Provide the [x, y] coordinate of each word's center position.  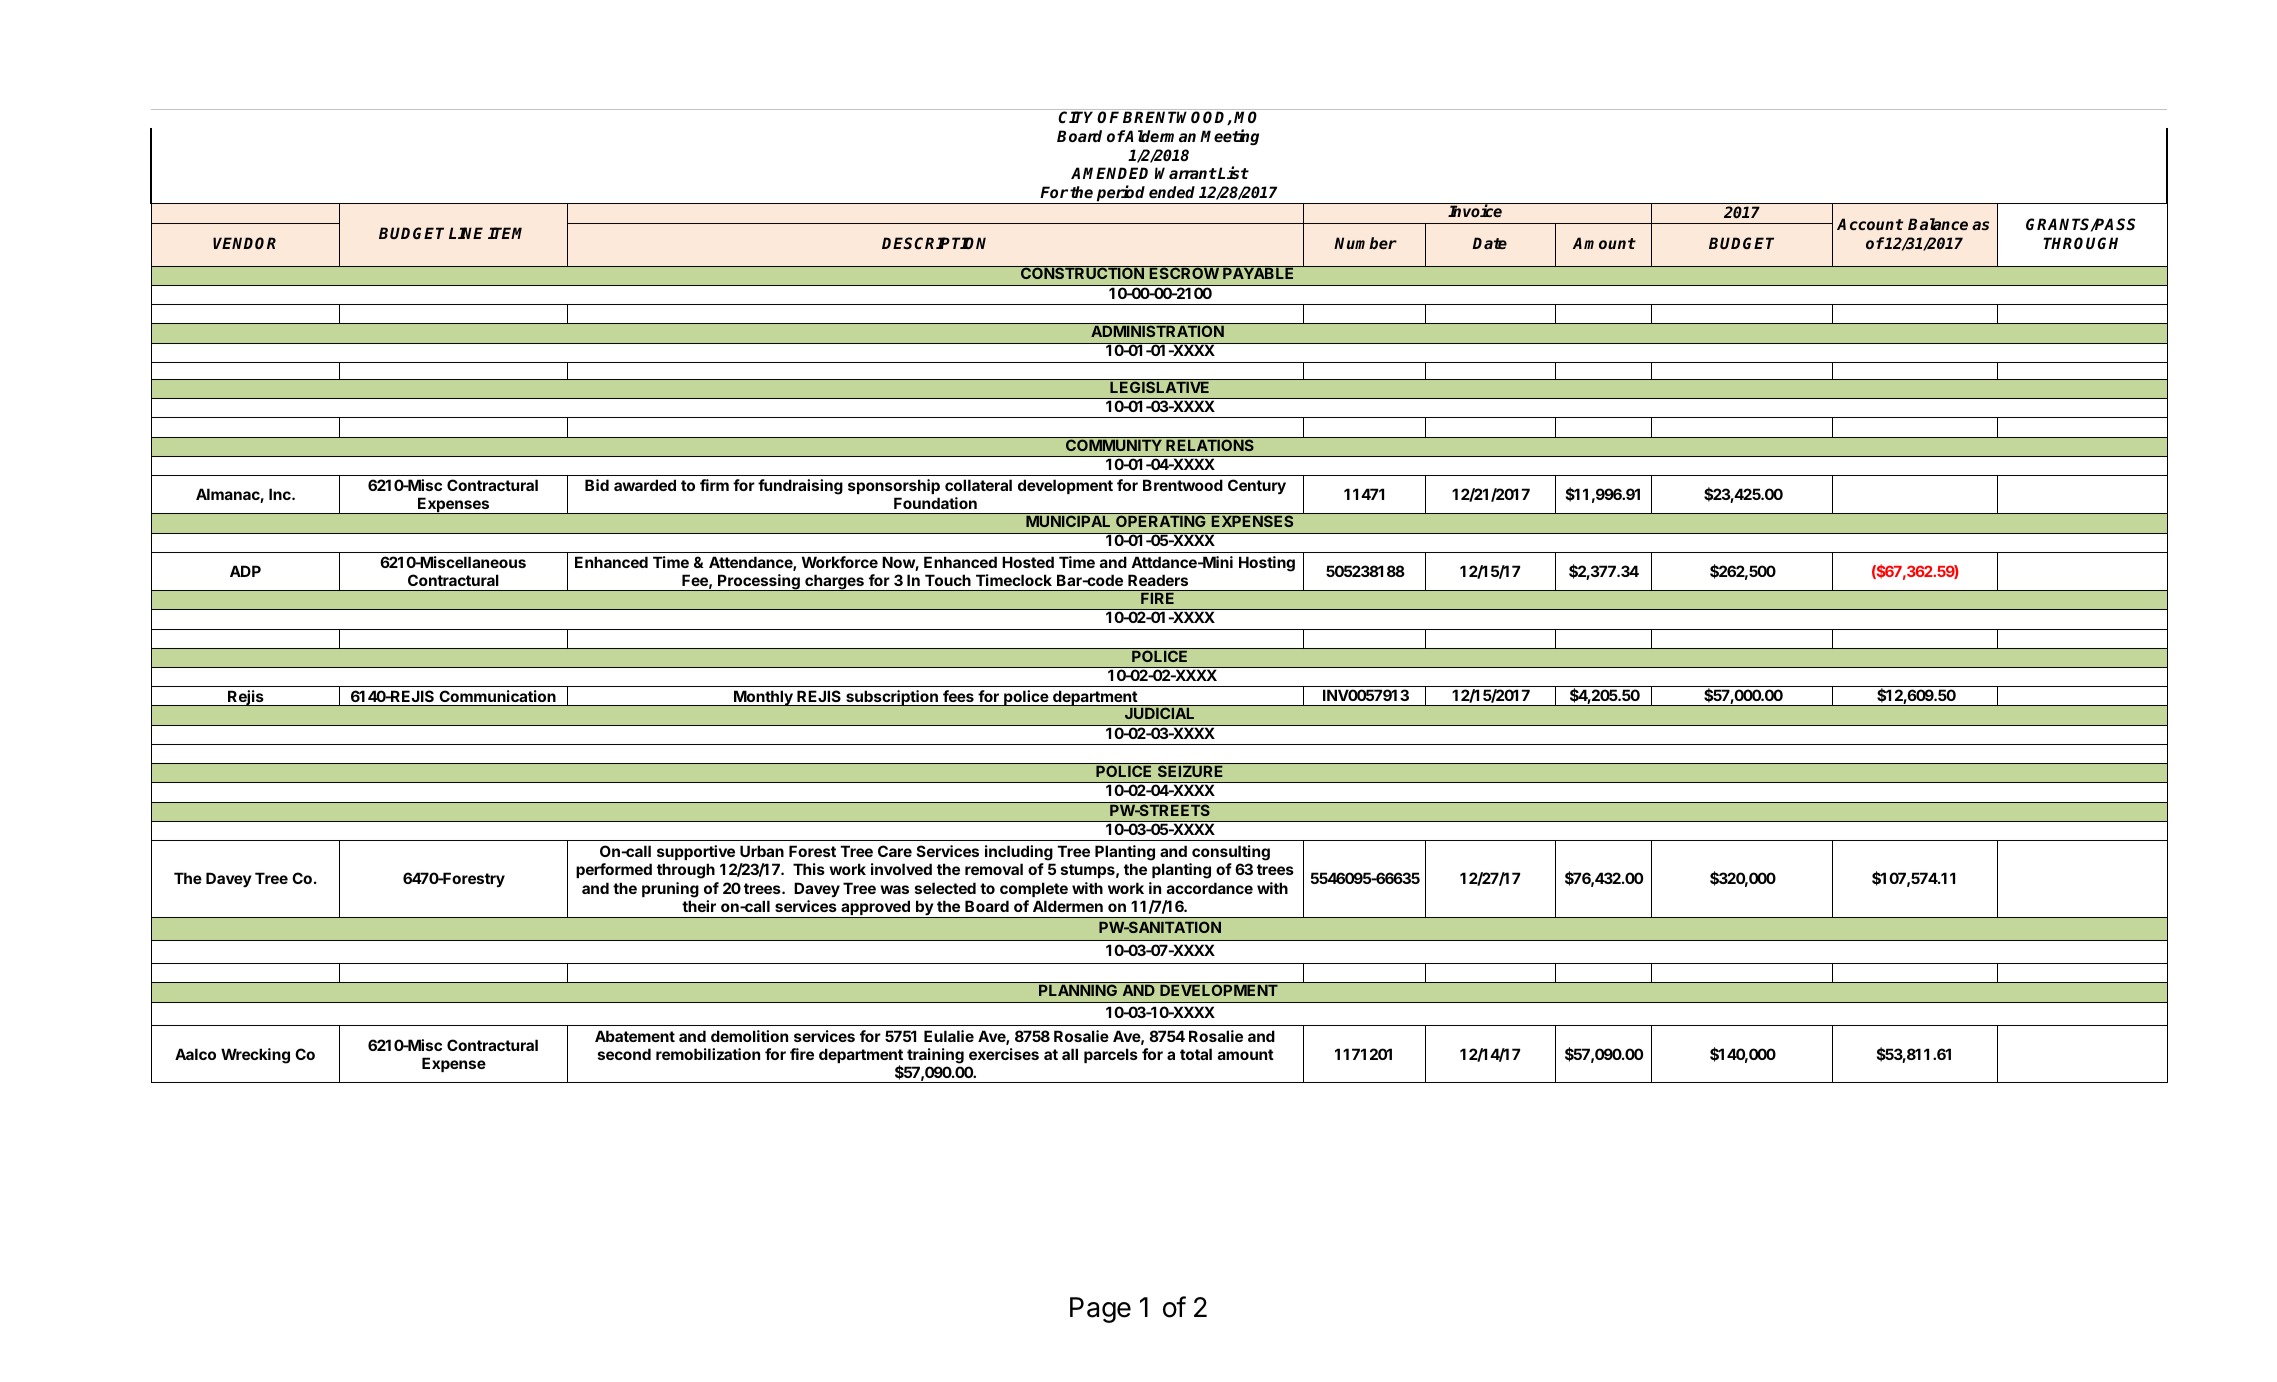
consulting [1230, 854]
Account [1870, 224]
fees [958, 696]
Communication [498, 696]
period [1121, 194]
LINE [466, 233]
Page [1100, 1310]
